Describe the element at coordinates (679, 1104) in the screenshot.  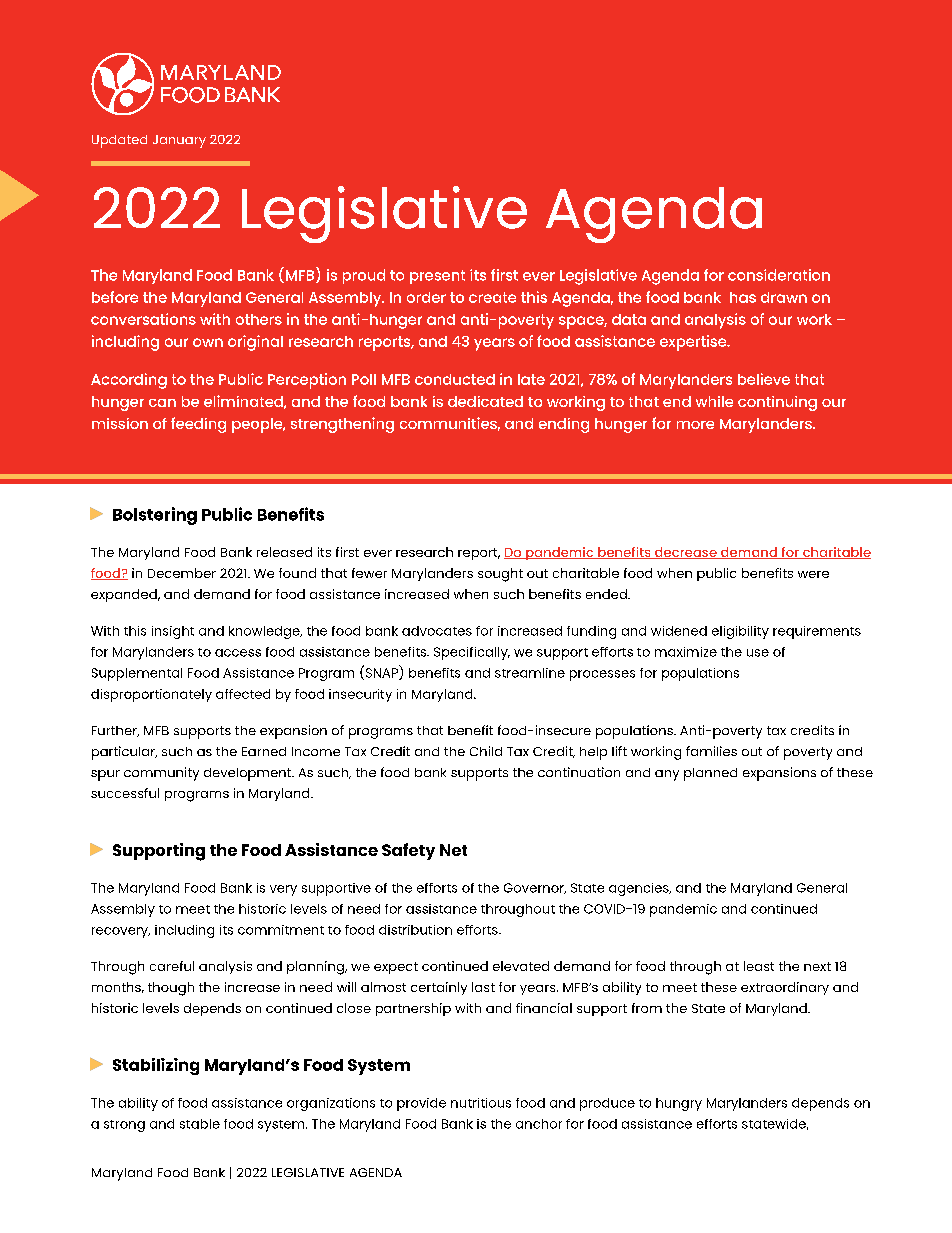
I see `hungry` at that location.
